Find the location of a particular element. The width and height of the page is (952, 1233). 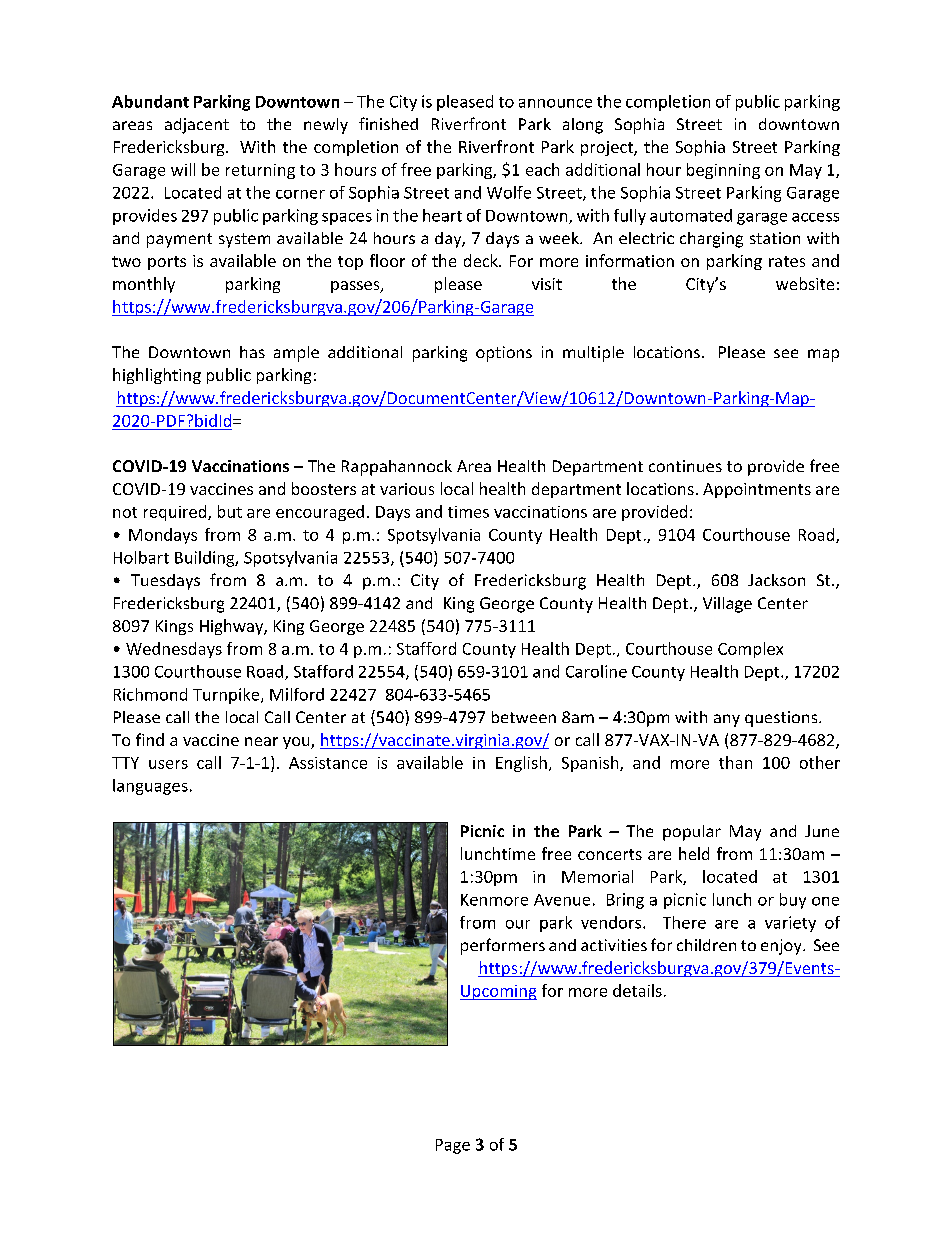

Village is located at coordinates (727, 605).
